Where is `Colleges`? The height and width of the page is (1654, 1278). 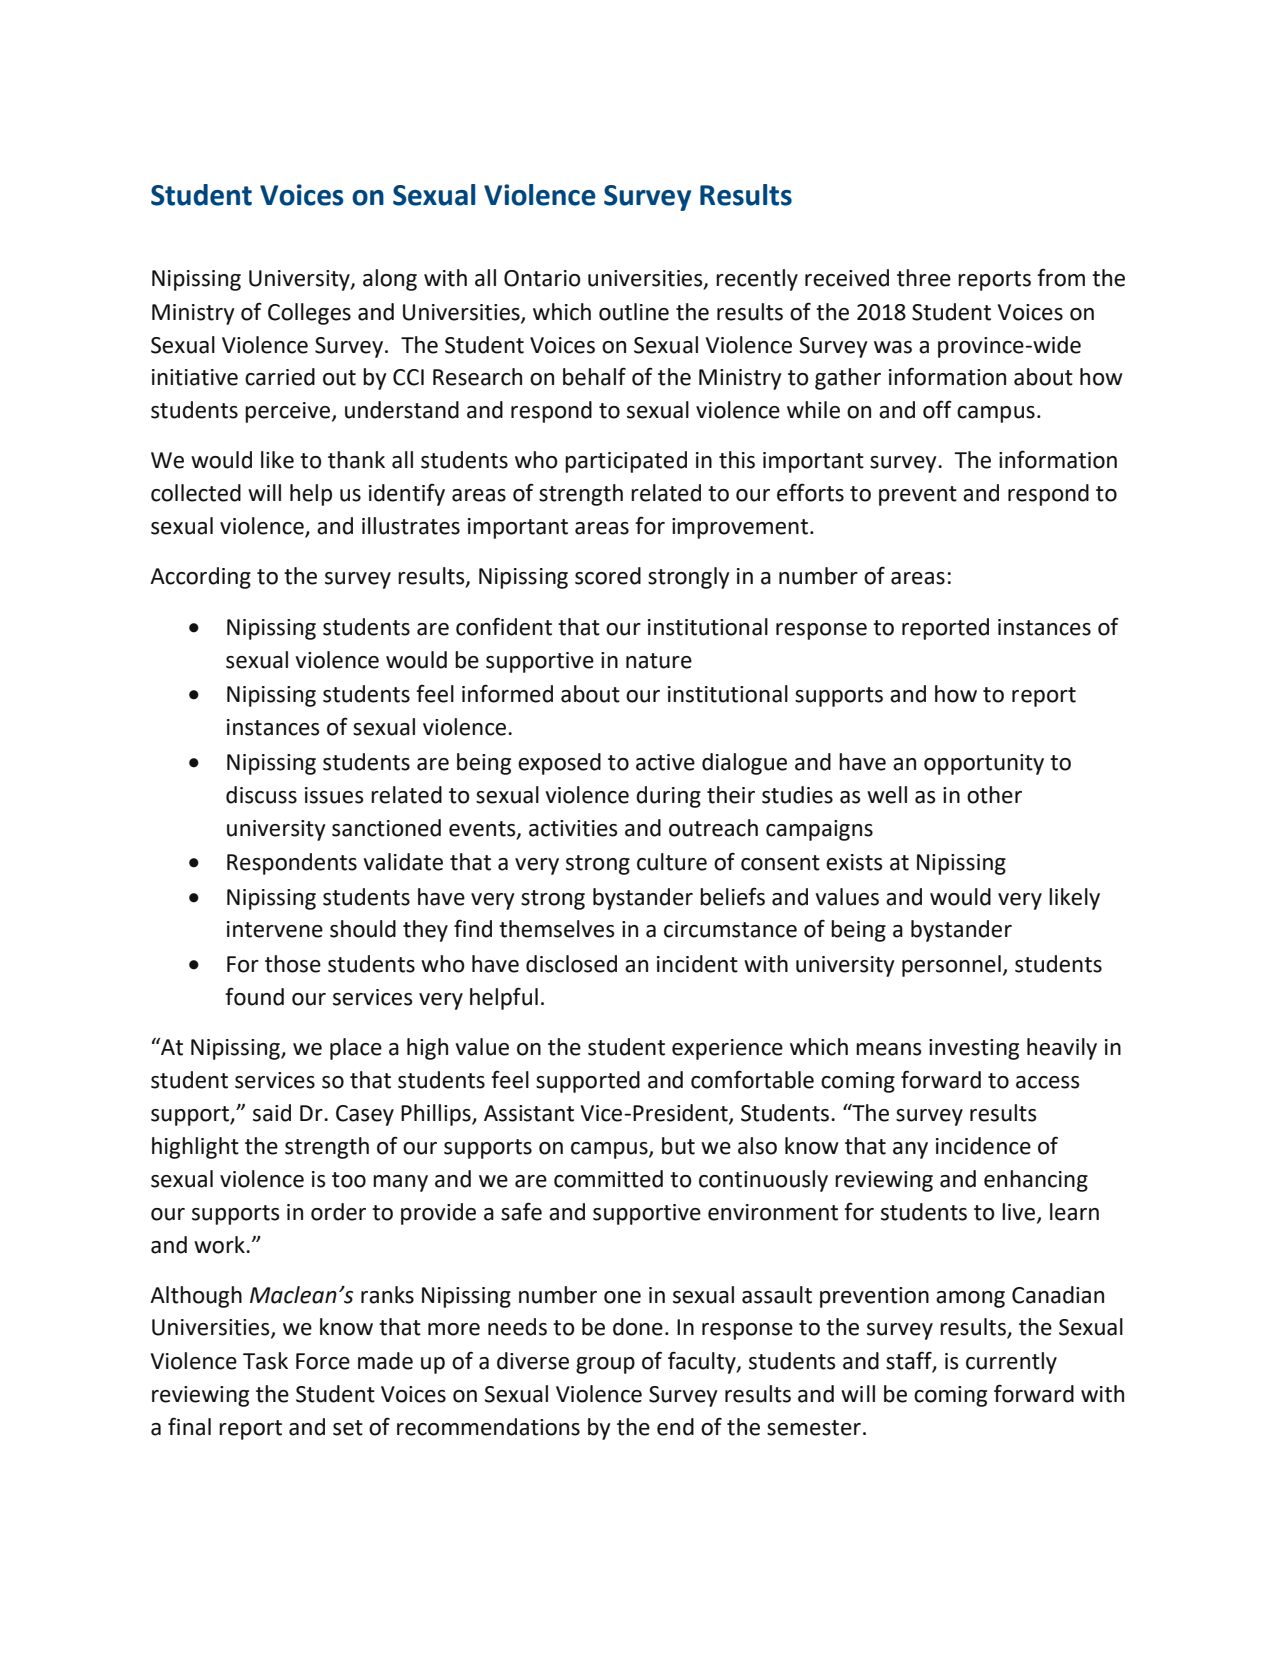 Colleges is located at coordinates (309, 314).
